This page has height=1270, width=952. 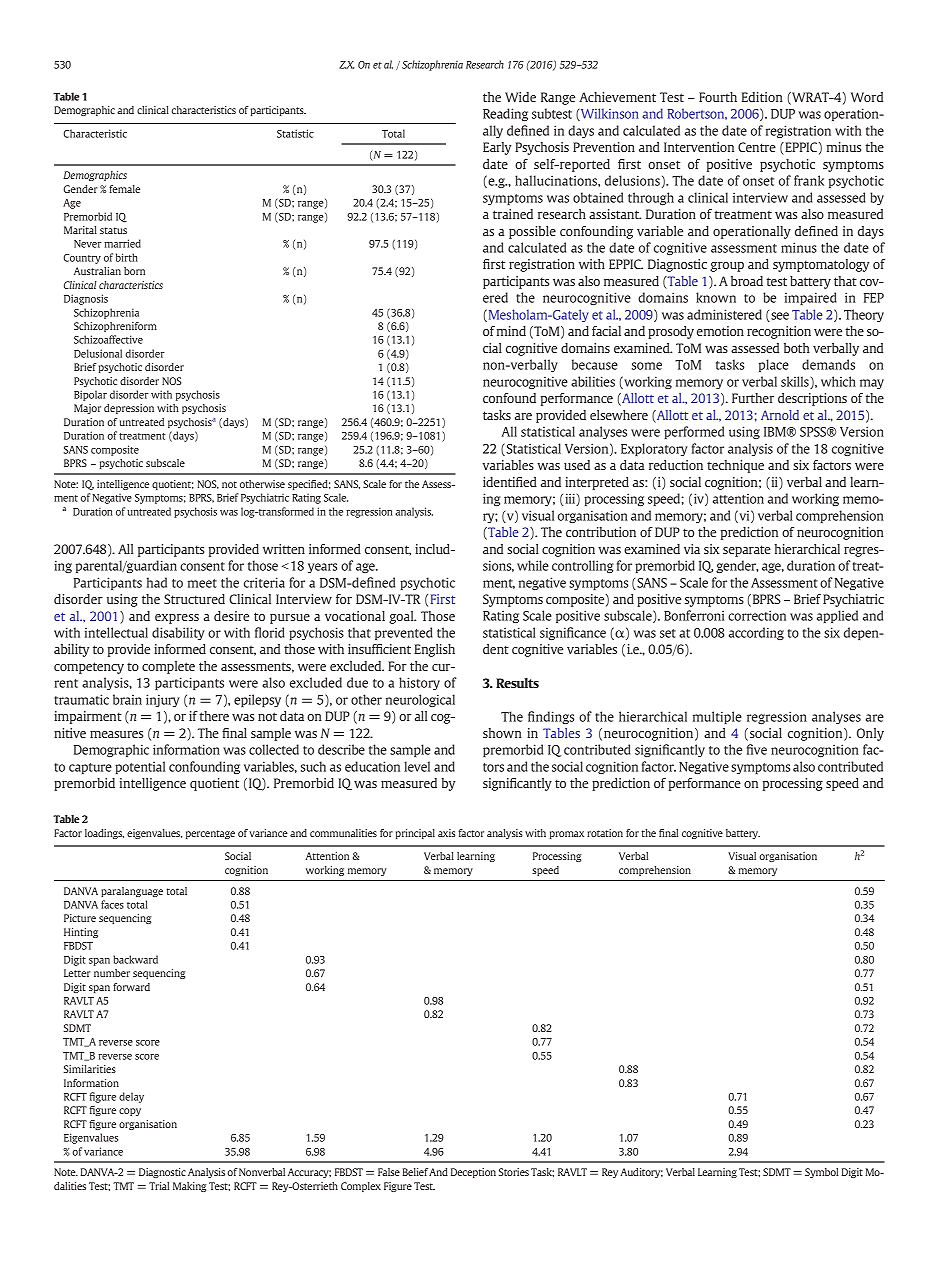 I want to click on English, so click(x=434, y=650).
